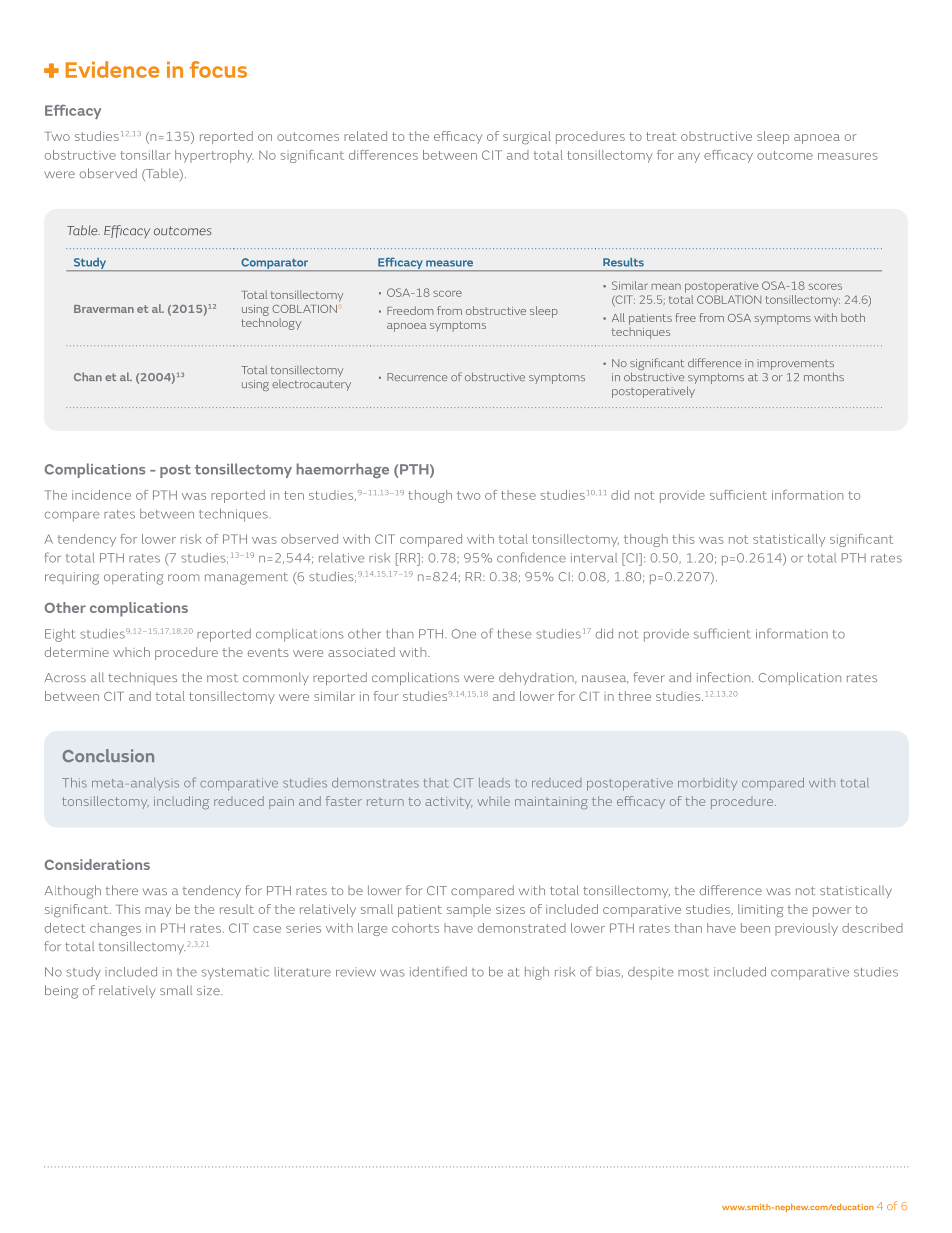 The image size is (952, 1233). What do you see at coordinates (112, 69) in the screenshot?
I see `Evidence` at bounding box center [112, 69].
